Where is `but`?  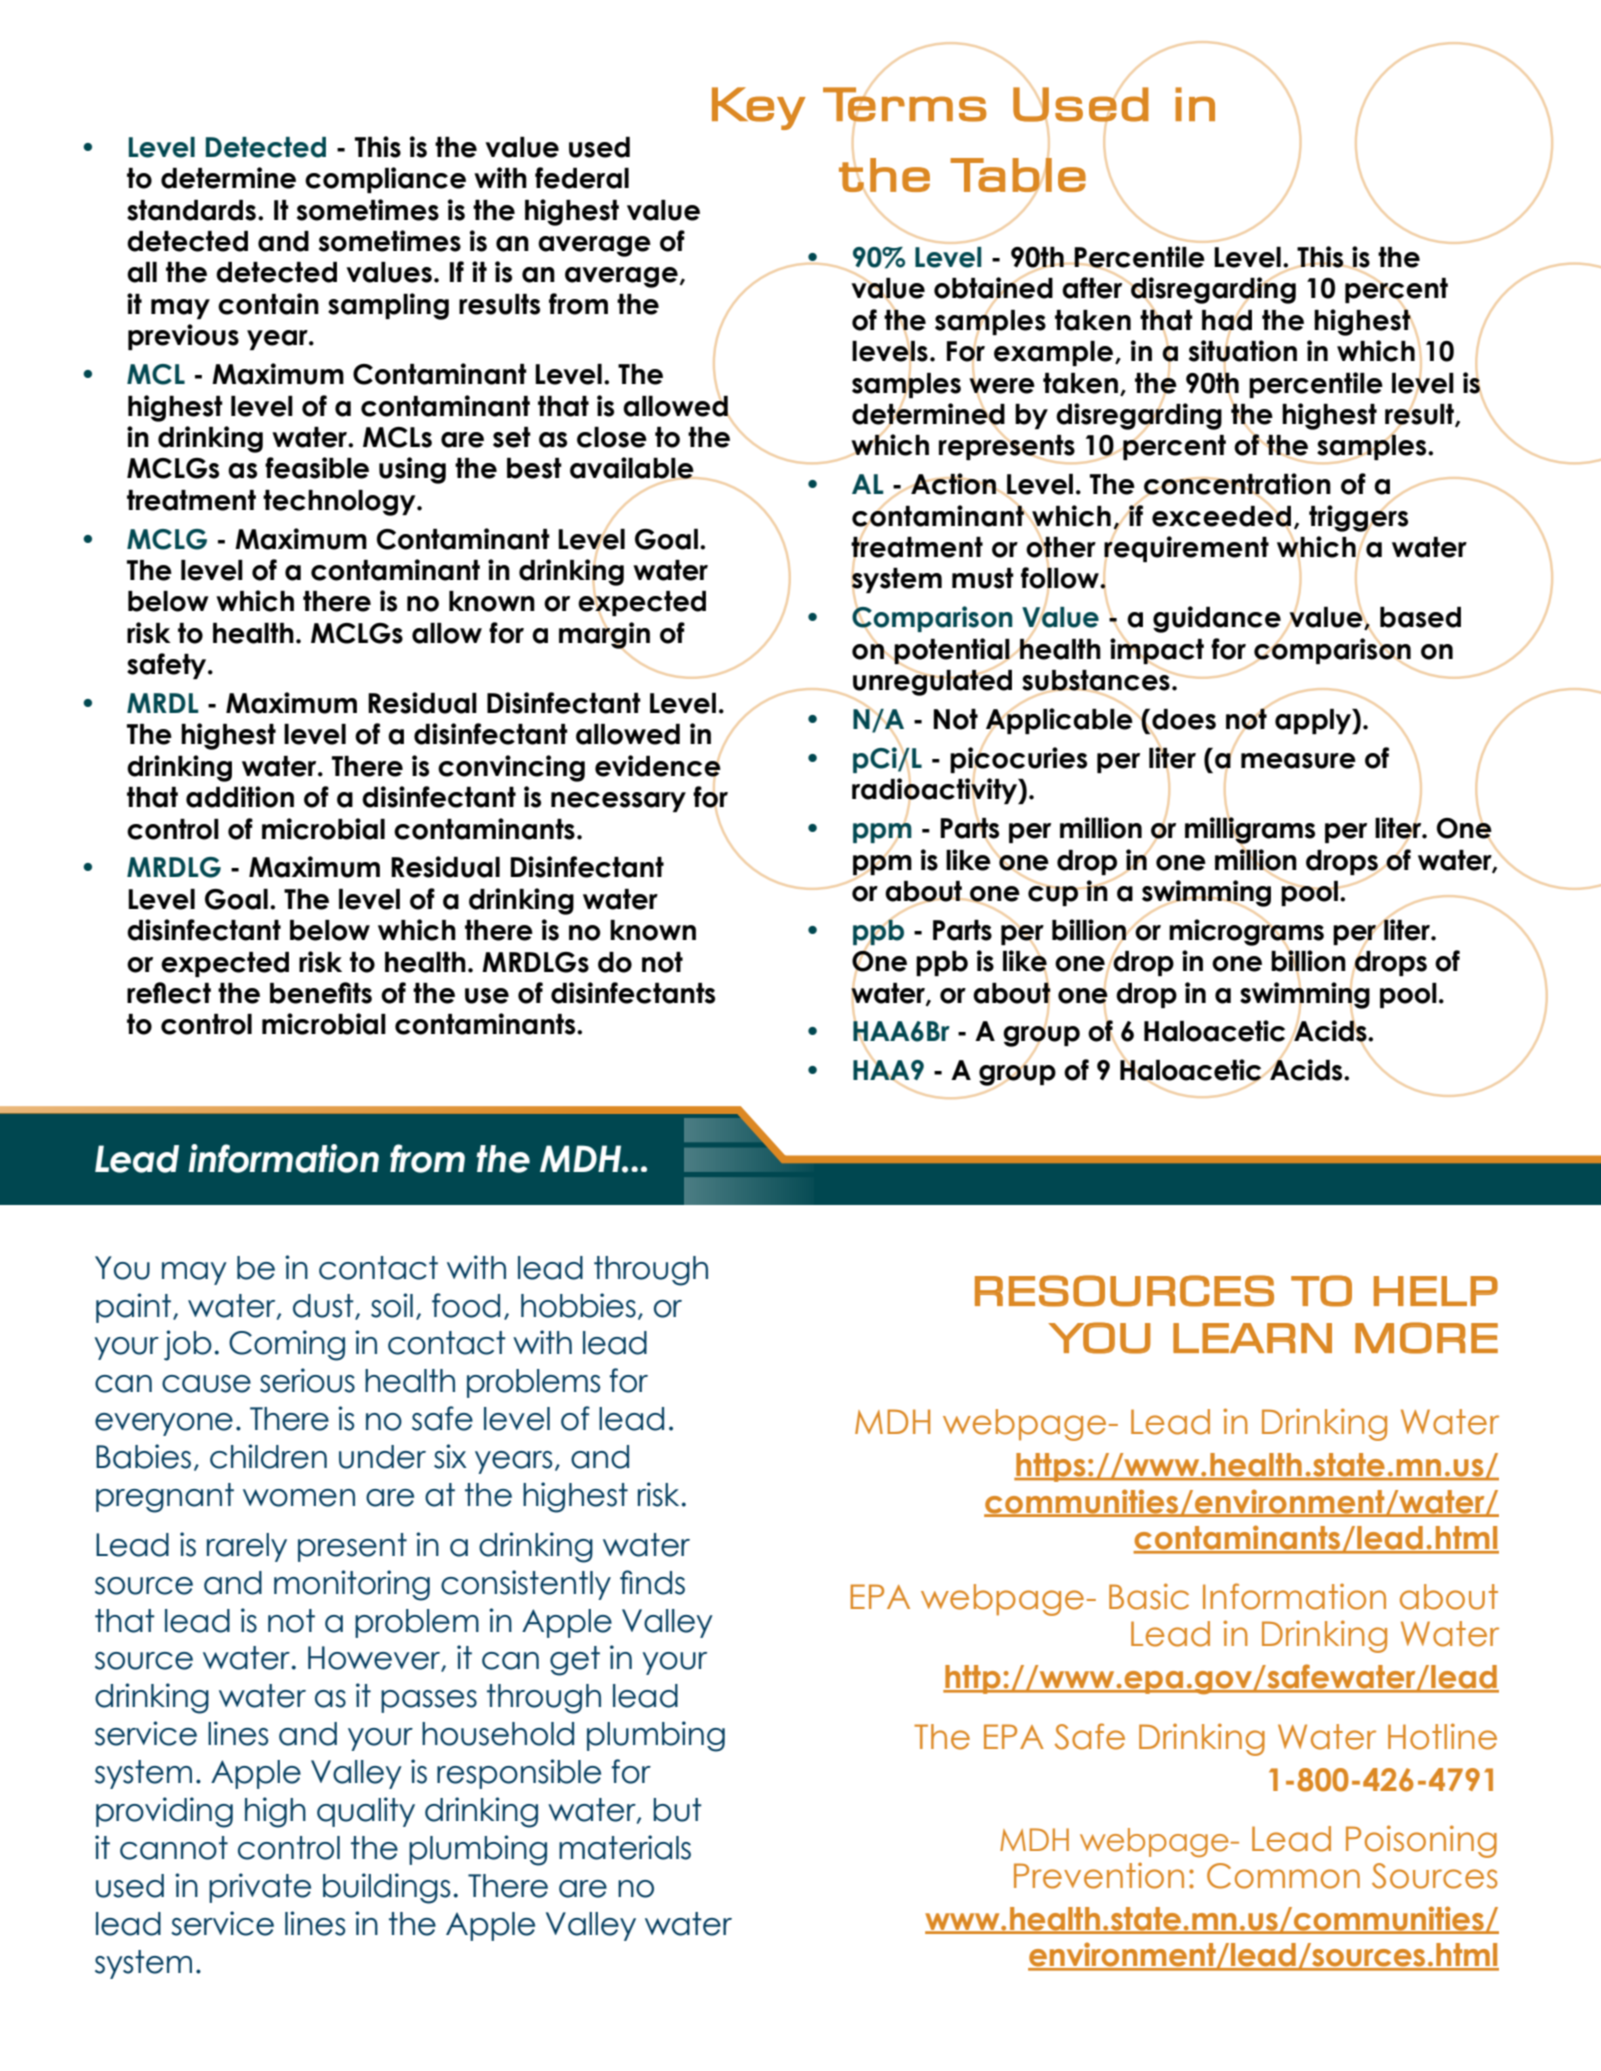 but is located at coordinates (677, 1810).
